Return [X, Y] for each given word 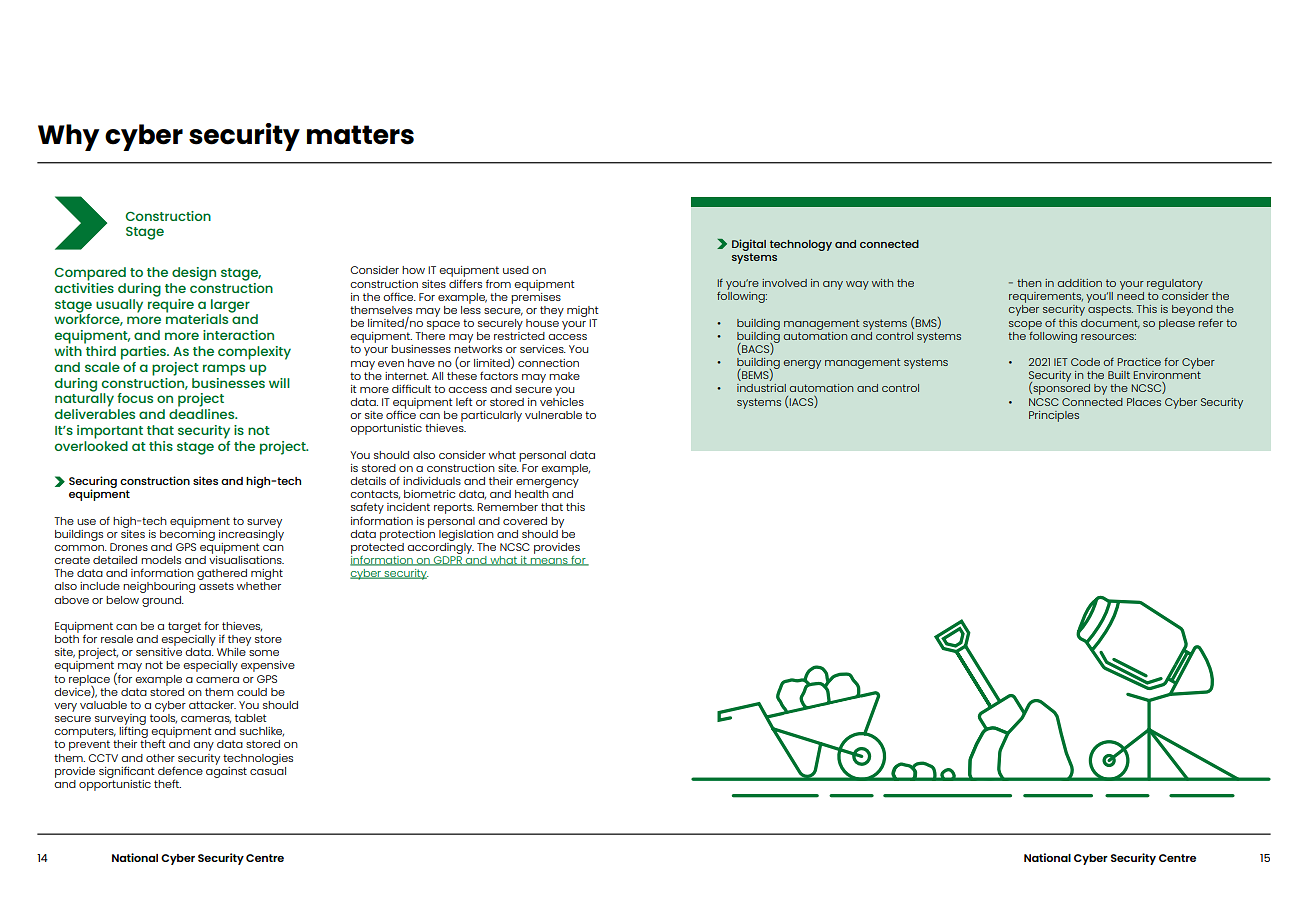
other [160, 758]
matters [360, 135]
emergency [547, 483]
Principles [1054, 416]
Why [69, 137]
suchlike [262, 732]
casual [268, 769]
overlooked [91, 446]
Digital [749, 245]
